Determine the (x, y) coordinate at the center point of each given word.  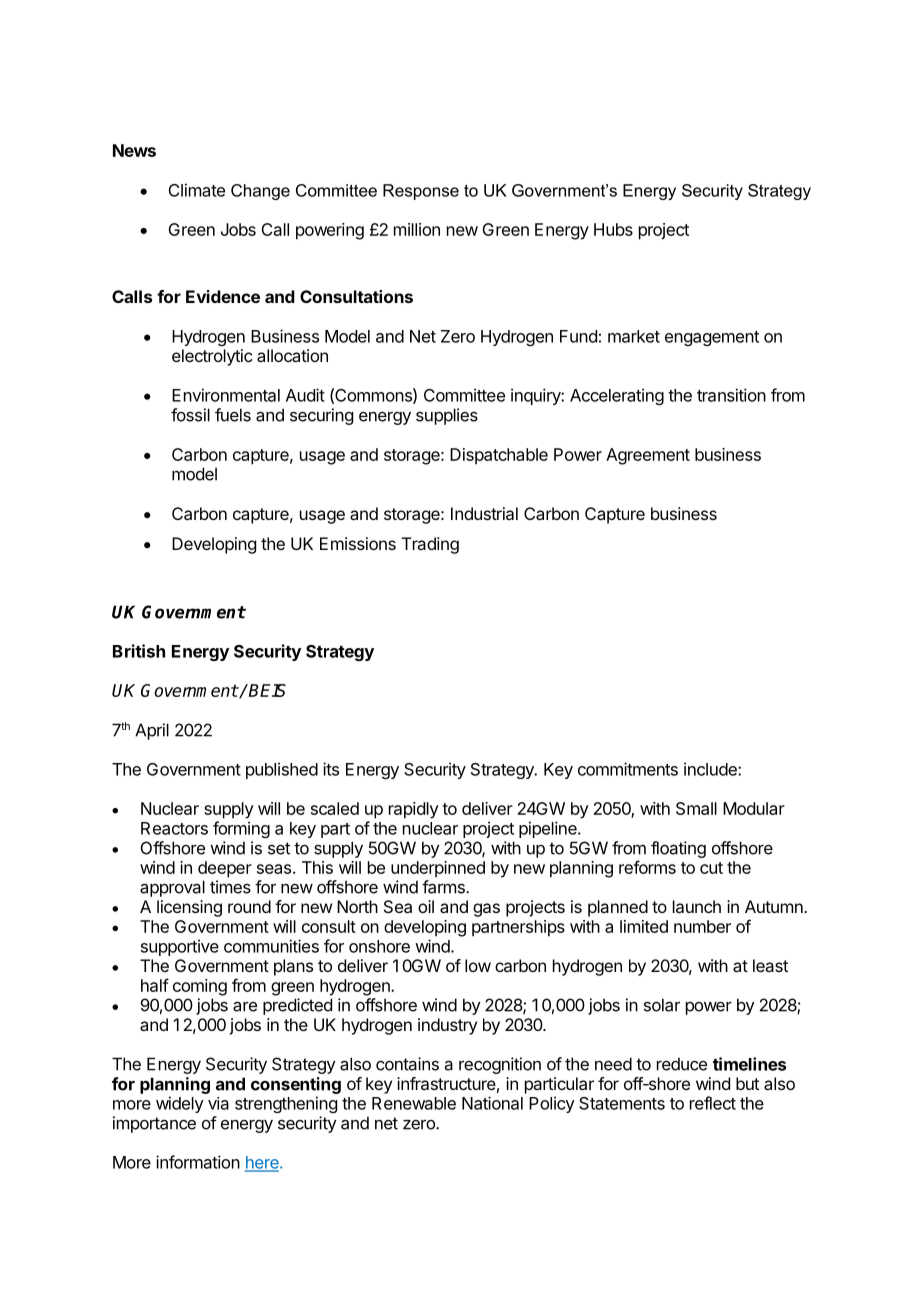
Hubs (613, 229)
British (139, 651)
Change (260, 192)
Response (421, 192)
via (218, 1103)
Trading (430, 545)
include (711, 769)
